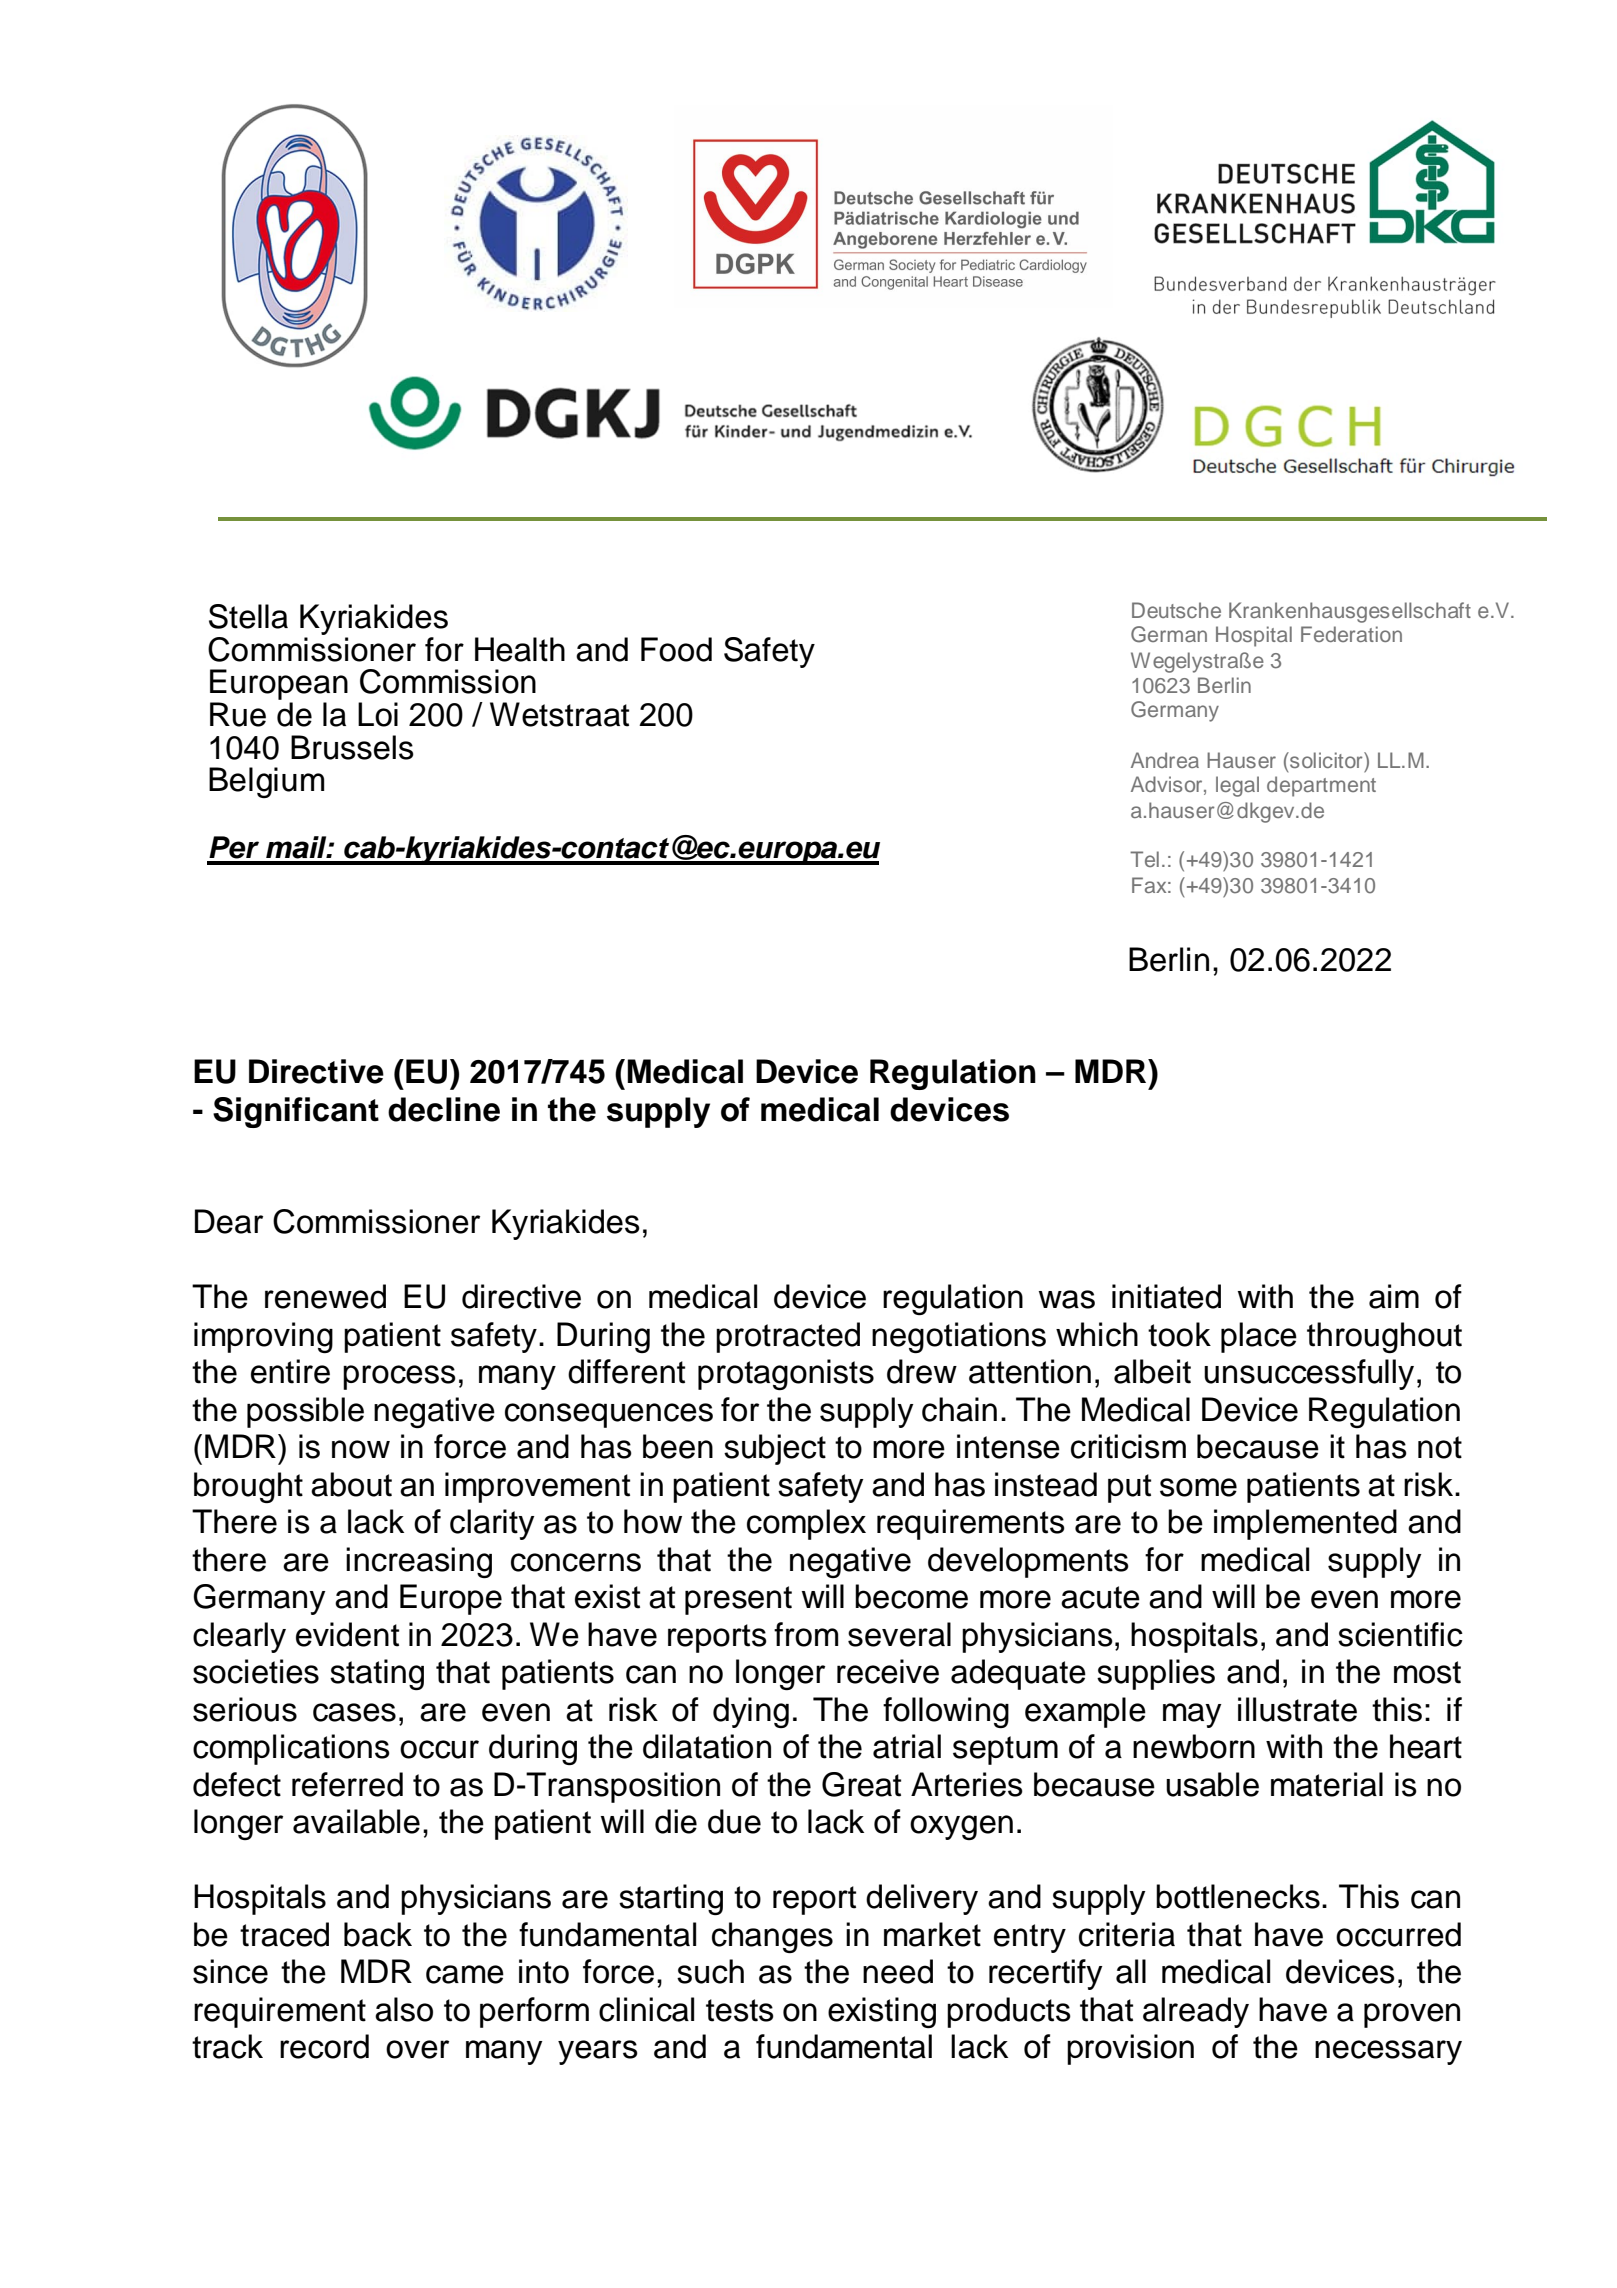 Image resolution: width=1617 pixels, height=2288 pixels. I want to click on Loi, so click(378, 714).
